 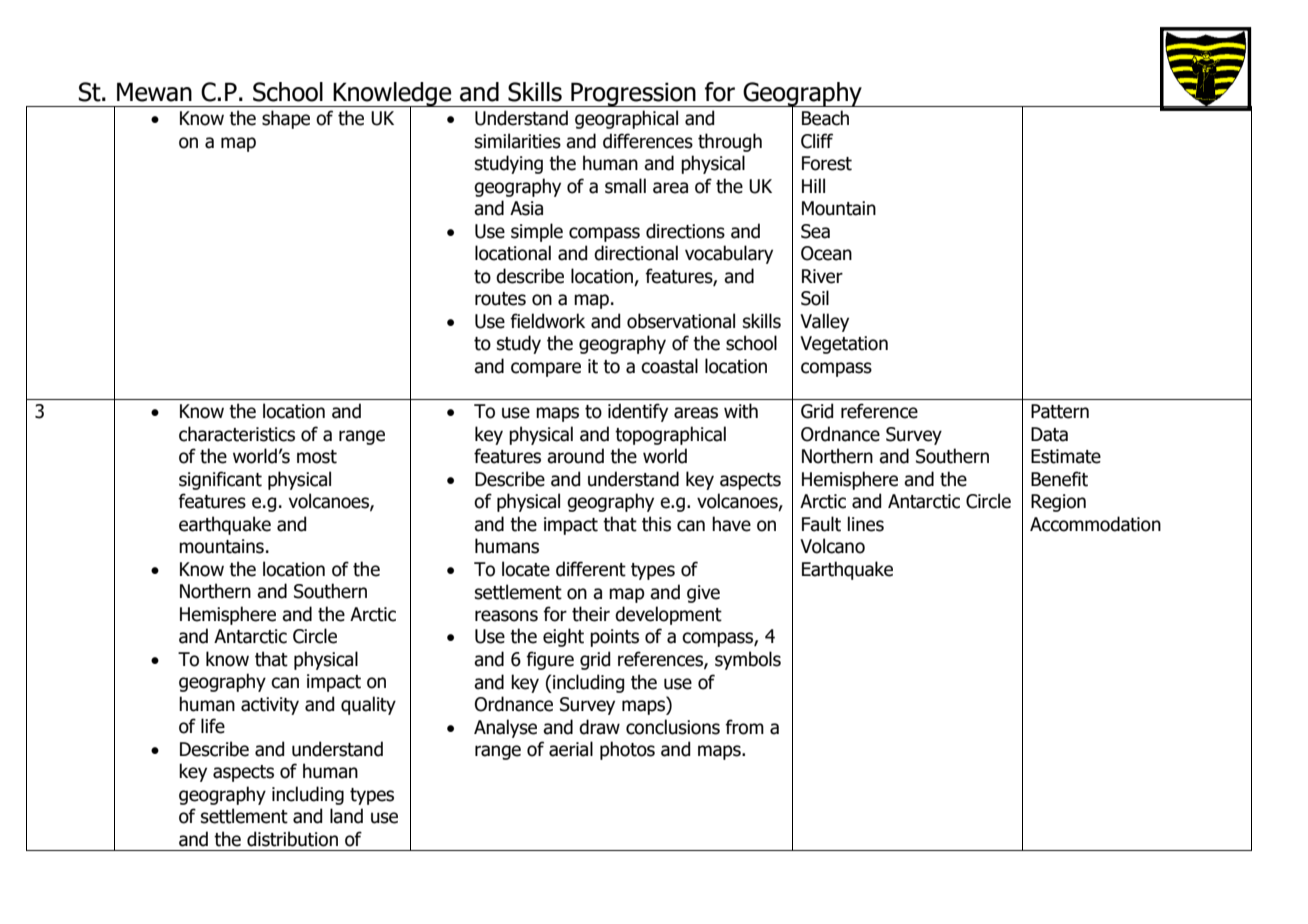 I want to click on land, so click(x=346, y=816).
